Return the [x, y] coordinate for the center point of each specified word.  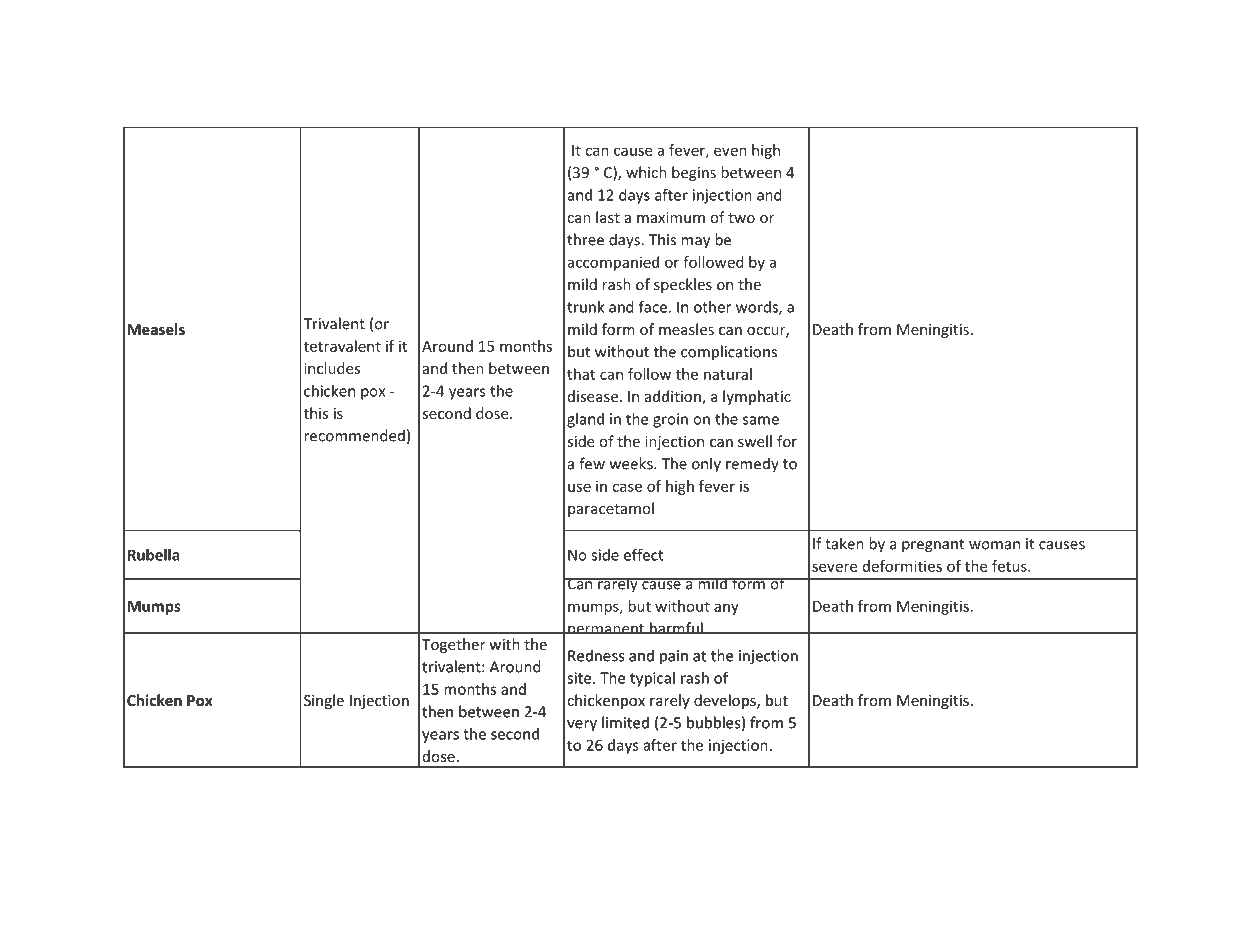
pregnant [933, 546]
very [582, 726]
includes [332, 368]
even [730, 151]
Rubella [153, 555]
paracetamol [611, 509]
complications [729, 353]
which [646, 172]
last [608, 217]
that [581, 374]
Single [324, 701]
